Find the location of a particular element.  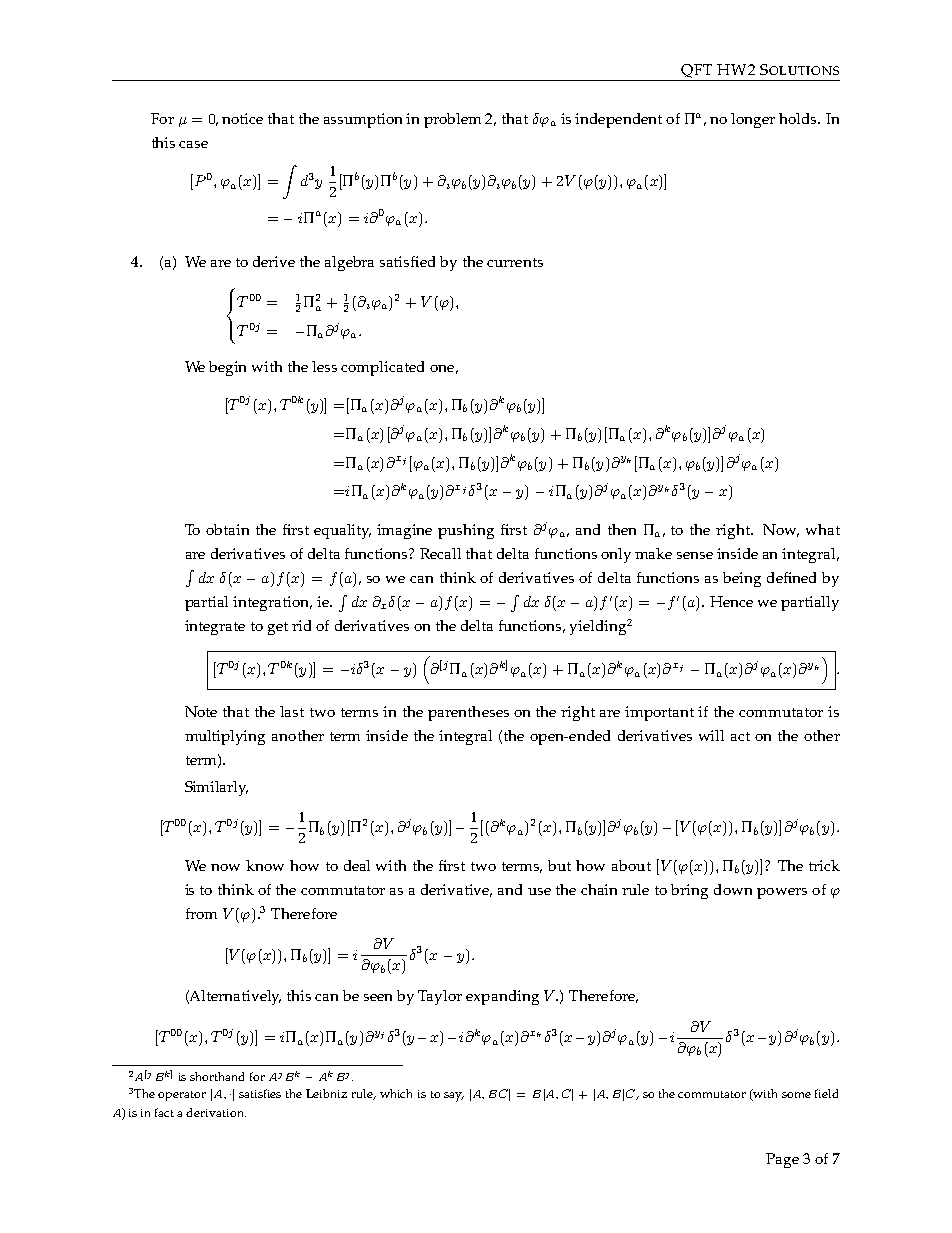

say is located at coordinates (454, 1097).
